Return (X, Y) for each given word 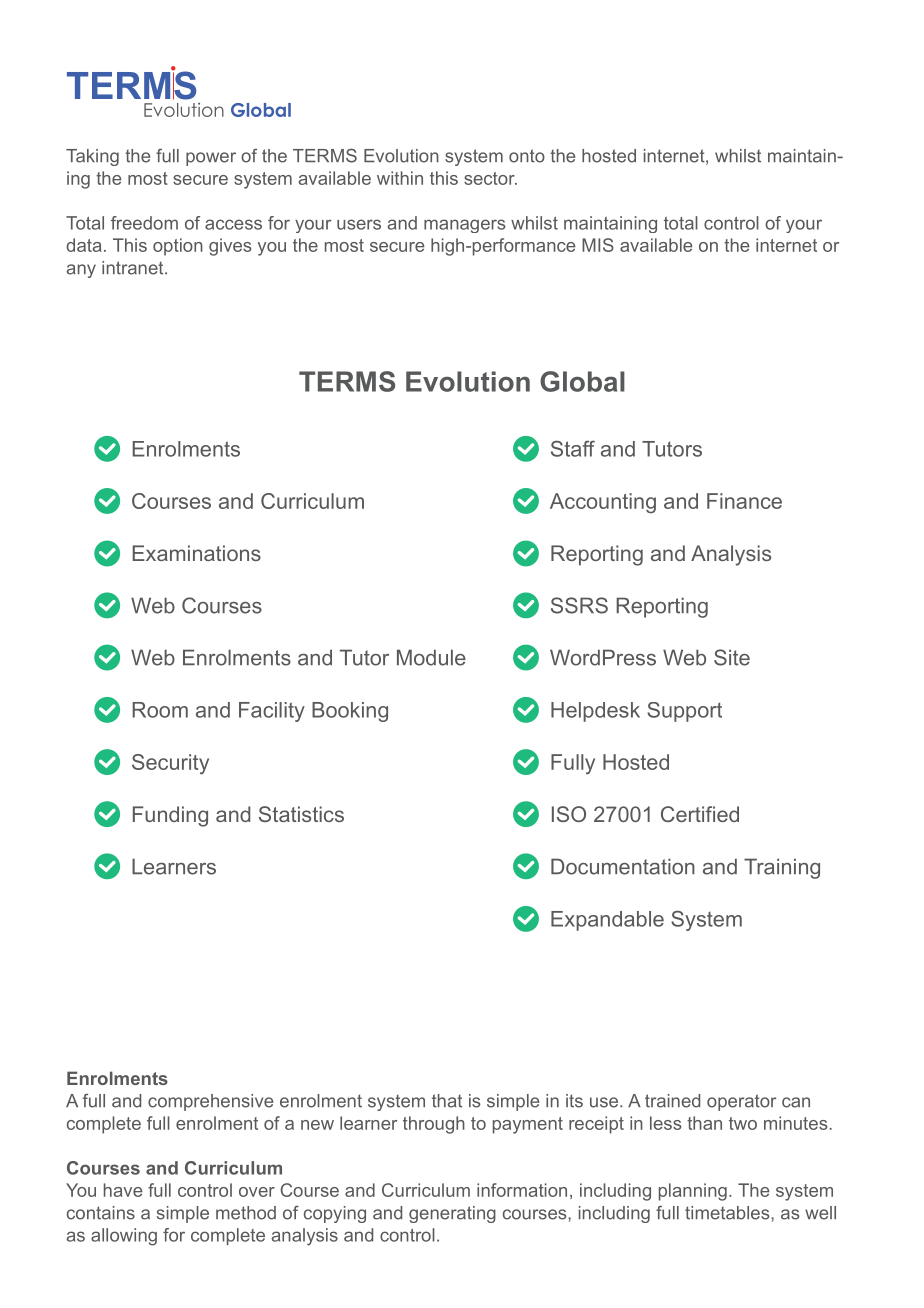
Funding (170, 816)
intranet (134, 268)
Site (732, 657)
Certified (700, 814)
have (123, 1190)
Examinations (197, 553)
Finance (744, 501)
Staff (573, 448)
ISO (569, 814)
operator (741, 1102)
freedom (144, 223)
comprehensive (210, 1102)
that (447, 1101)
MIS (598, 245)
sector (490, 178)
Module (431, 657)
